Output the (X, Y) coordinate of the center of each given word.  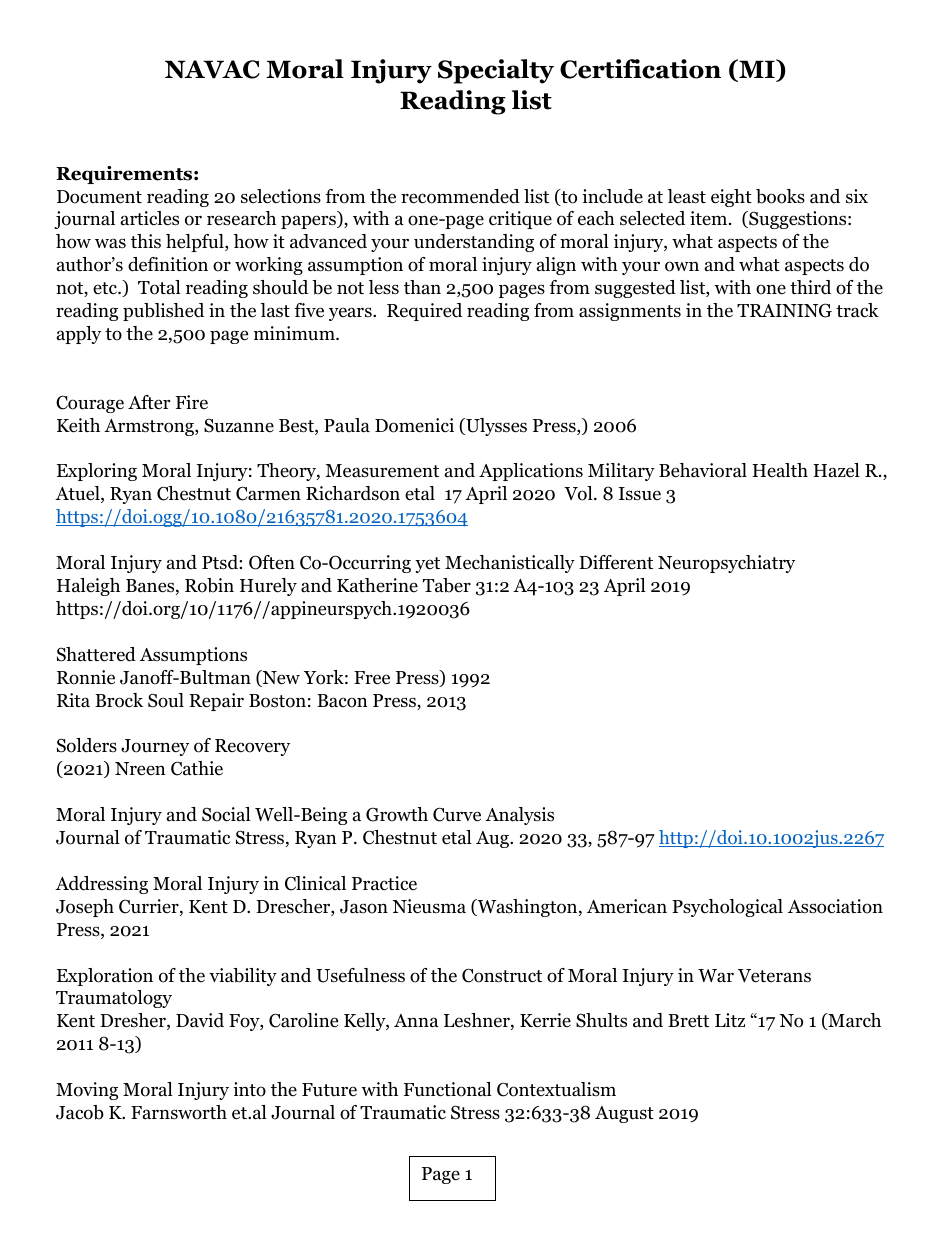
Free (372, 678)
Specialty (496, 71)
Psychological (727, 908)
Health (780, 470)
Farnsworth (179, 1112)
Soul (166, 700)
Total (159, 287)
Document (99, 197)
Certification (640, 69)
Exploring (97, 472)
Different (616, 562)
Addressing (101, 885)
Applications (531, 472)
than (422, 287)
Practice (384, 883)
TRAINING (784, 310)
